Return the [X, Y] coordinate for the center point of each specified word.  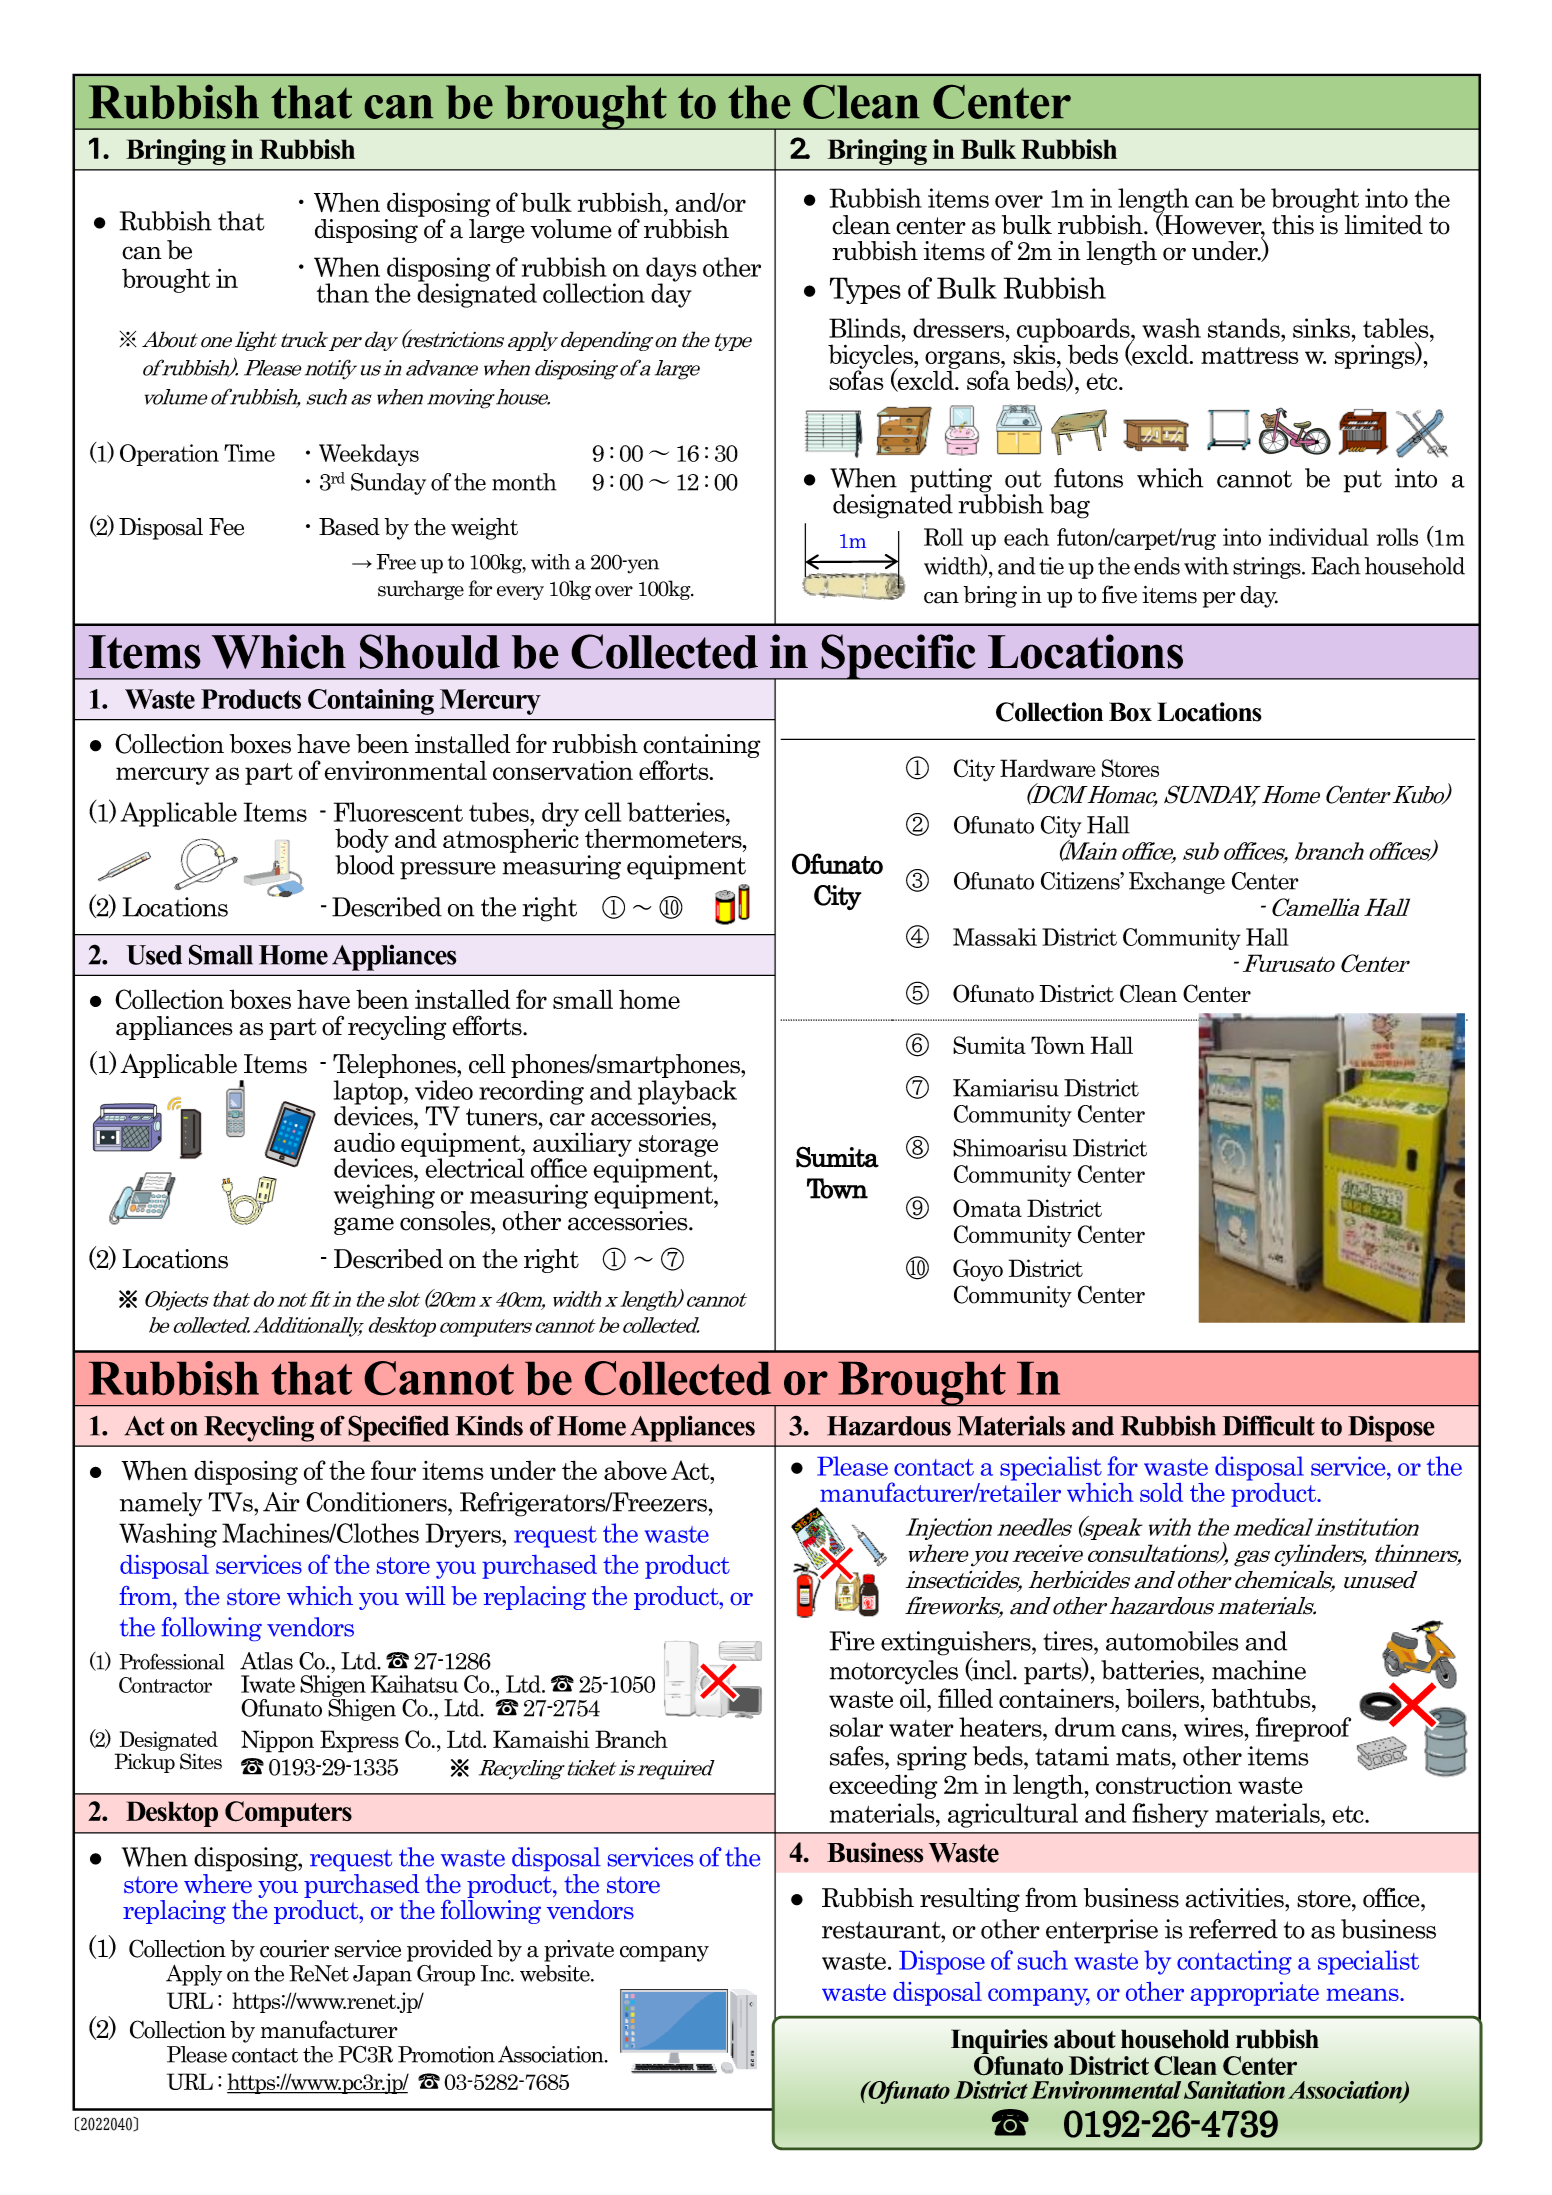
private [579, 1951]
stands [1245, 328]
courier [294, 1949]
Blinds [866, 328]
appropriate [1255, 1994]
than [343, 293]
